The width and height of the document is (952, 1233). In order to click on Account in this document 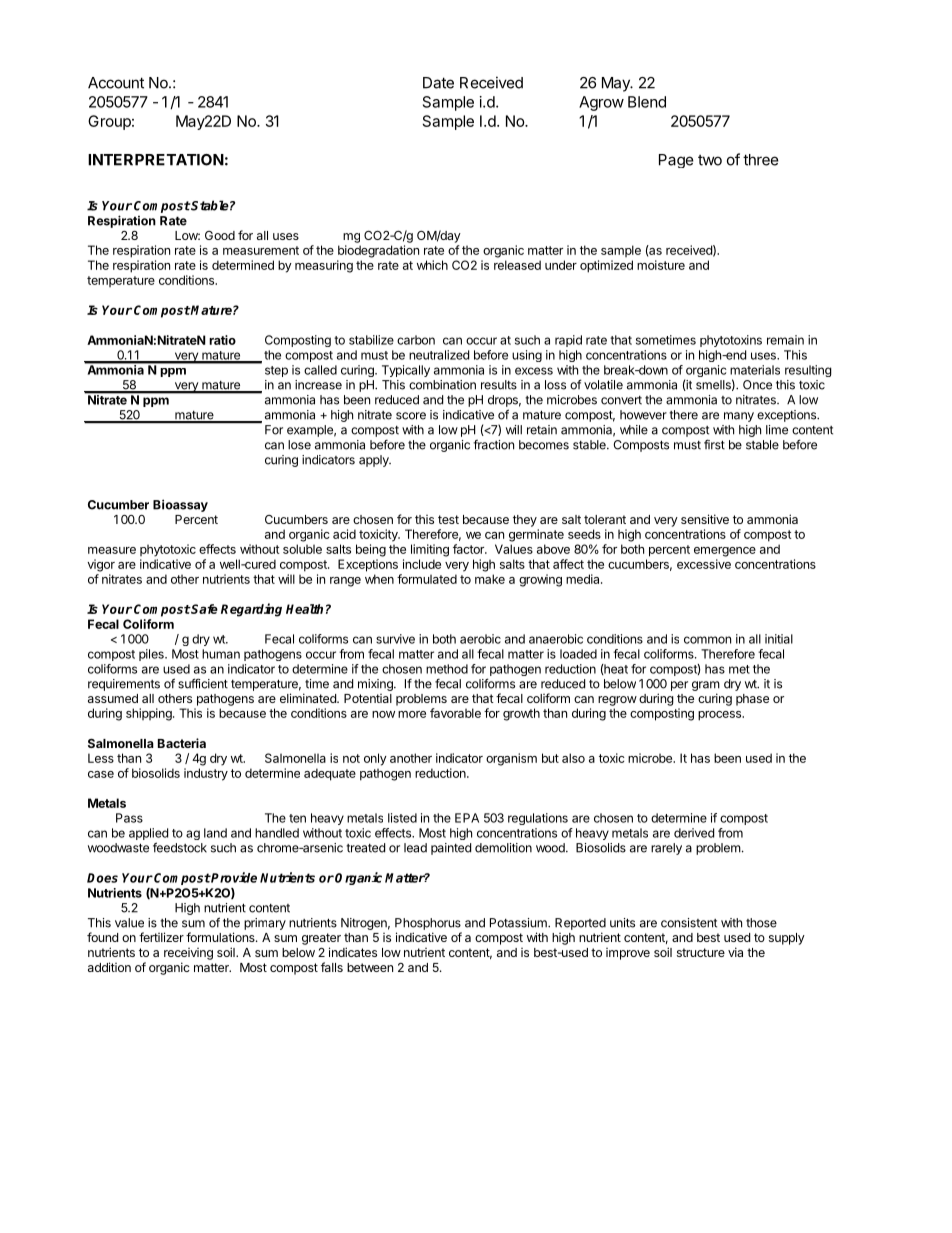, I will do `click(116, 83)`.
